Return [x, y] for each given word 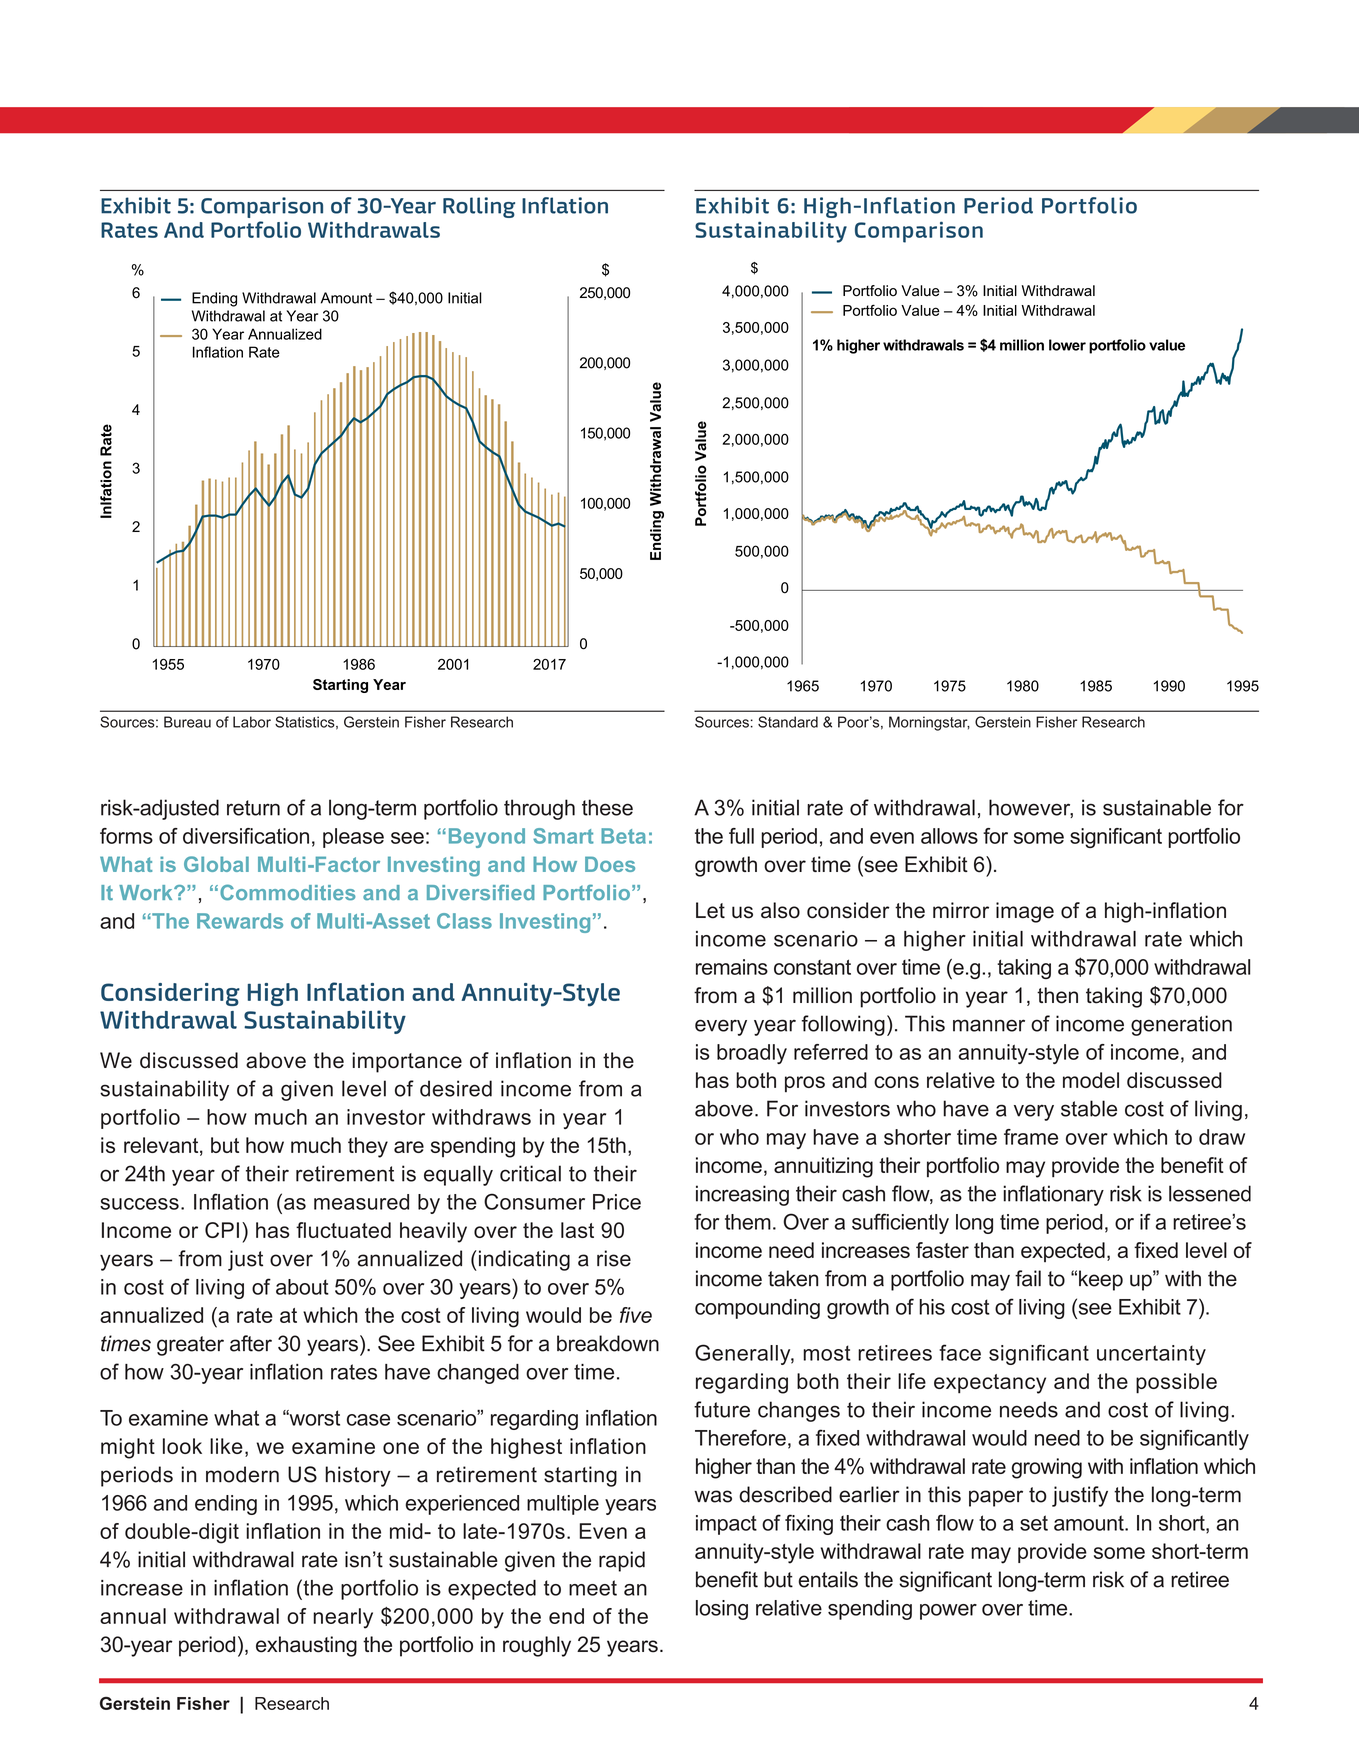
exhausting [306, 1646]
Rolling [479, 207]
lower [1067, 345]
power [948, 1612]
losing [722, 1610]
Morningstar [929, 723]
